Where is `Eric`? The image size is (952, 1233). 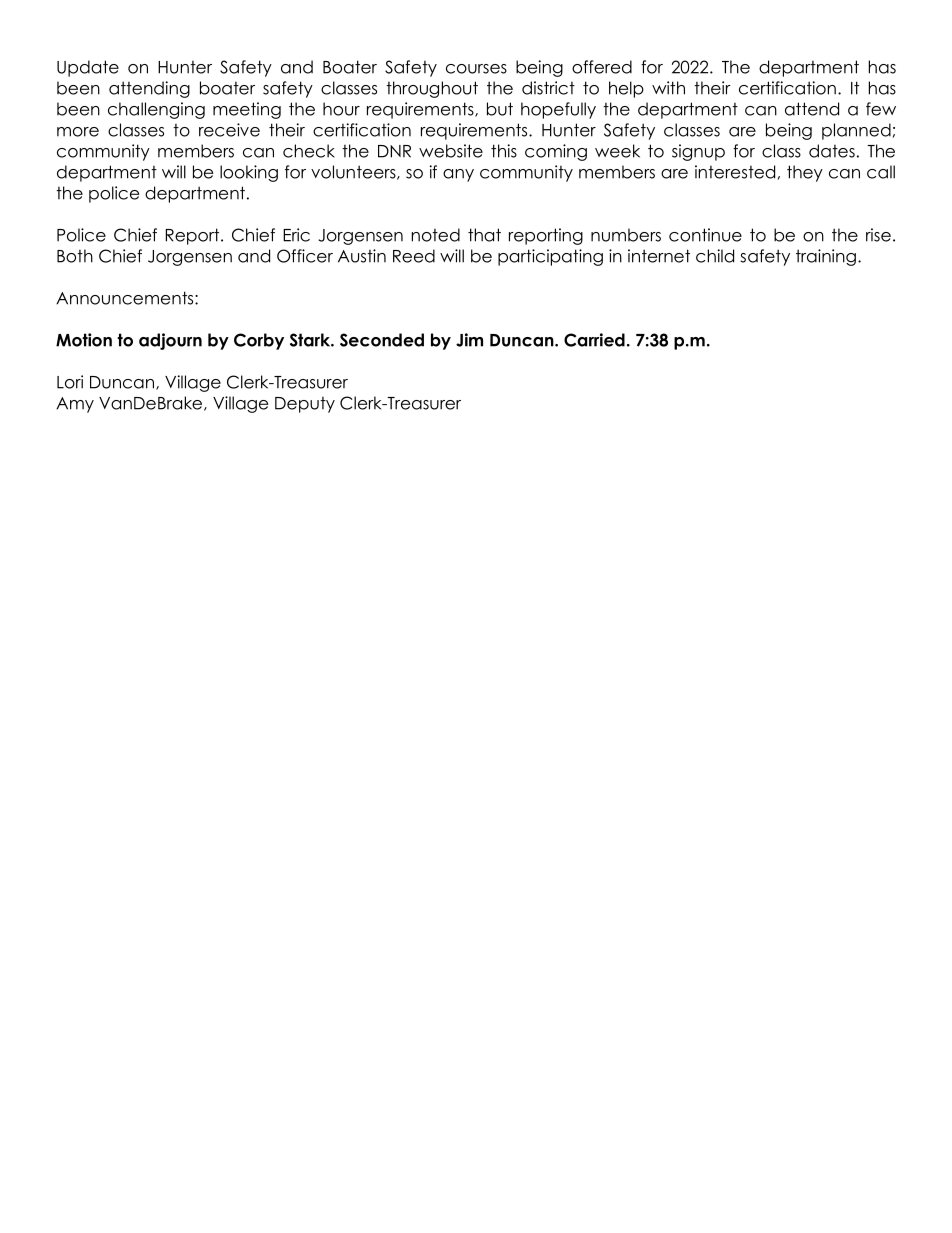 Eric is located at coordinates (296, 235).
